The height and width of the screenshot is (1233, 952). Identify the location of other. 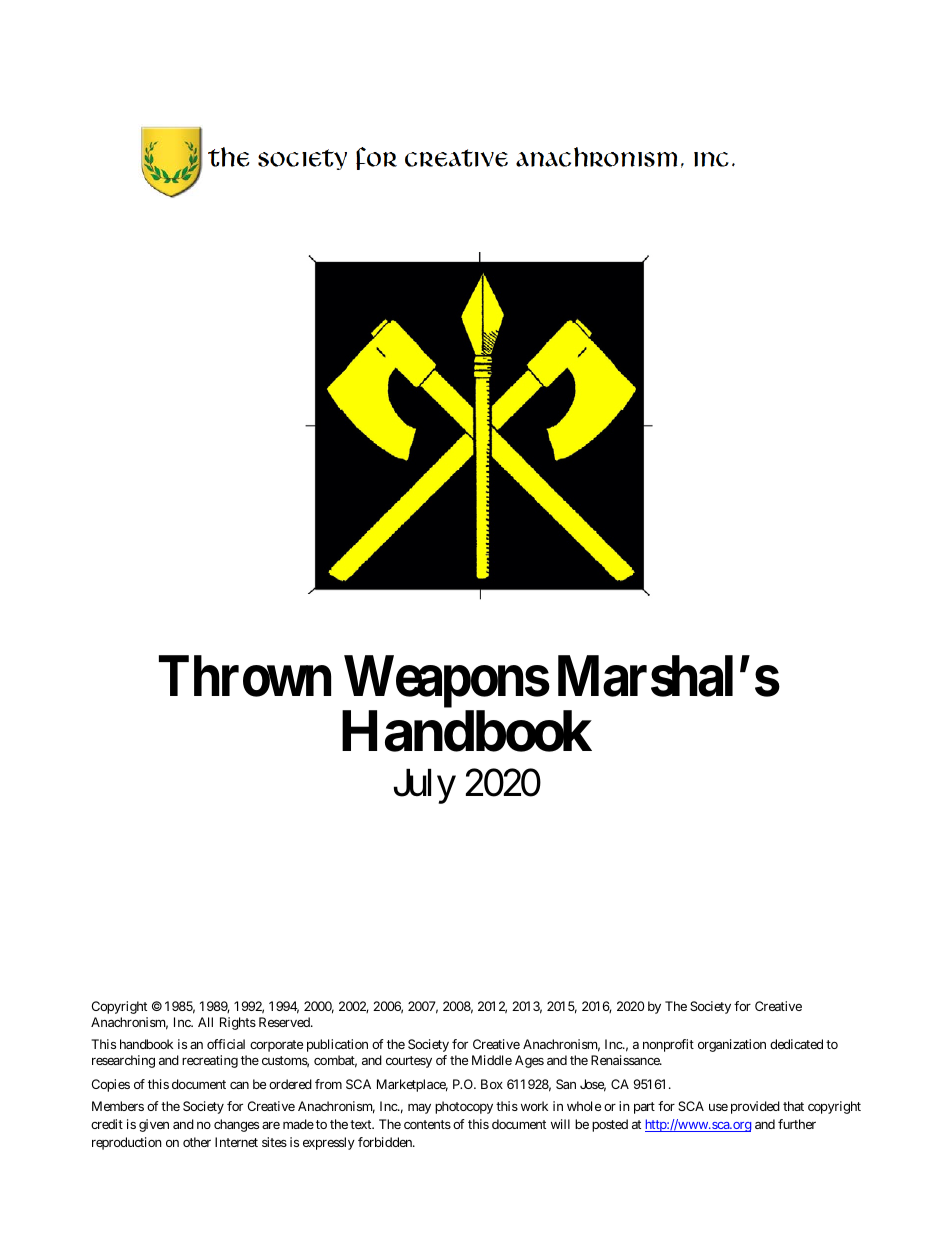
(197, 1142).
